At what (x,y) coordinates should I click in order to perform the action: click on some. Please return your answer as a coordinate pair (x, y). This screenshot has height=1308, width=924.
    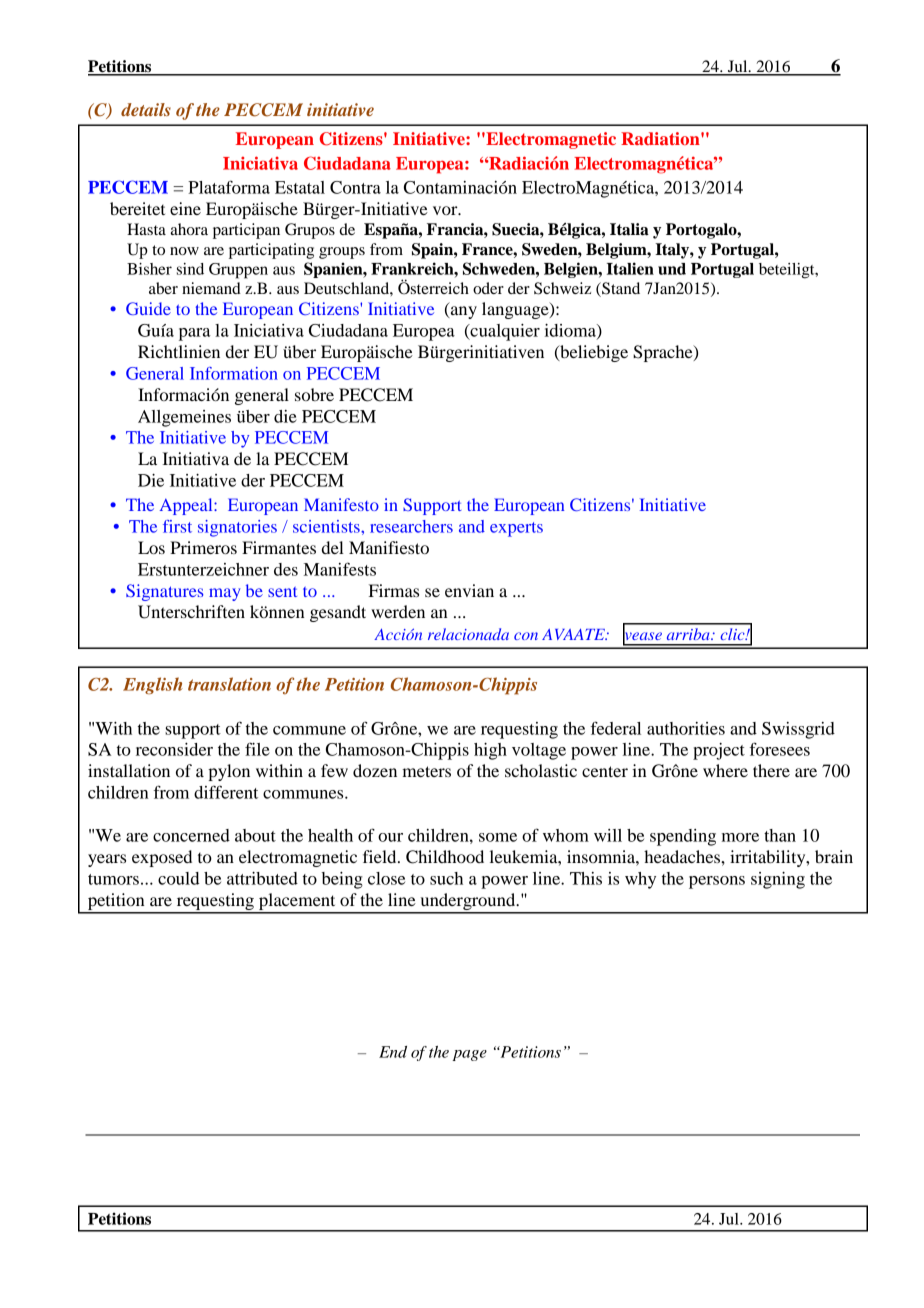
    Looking at the image, I should click on (498, 837).
